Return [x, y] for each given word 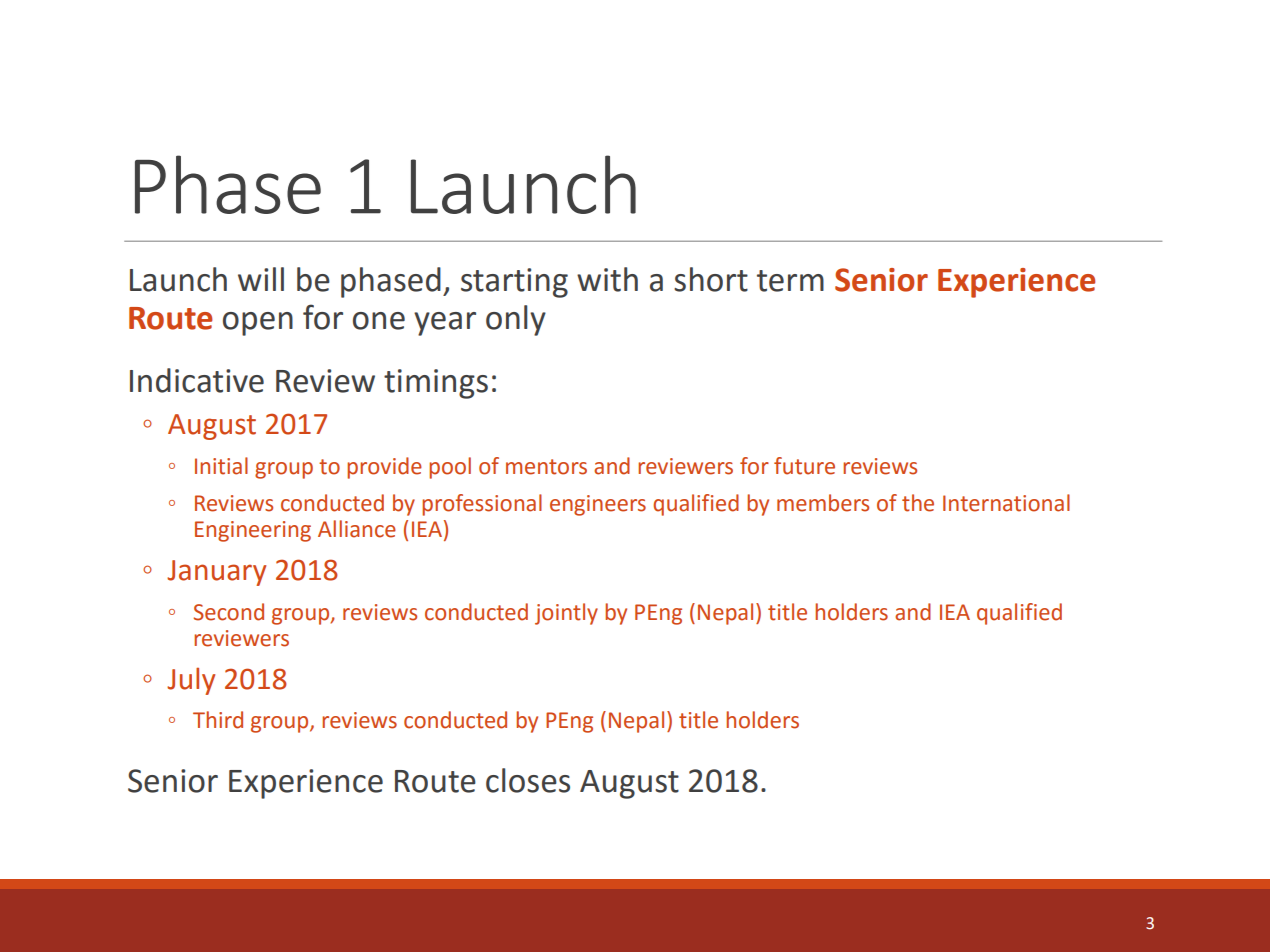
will [261, 279]
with [607, 279]
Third [218, 720]
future [804, 466]
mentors [546, 467]
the [918, 503]
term [790, 281]
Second [229, 612]
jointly [566, 614]
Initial [221, 466]
